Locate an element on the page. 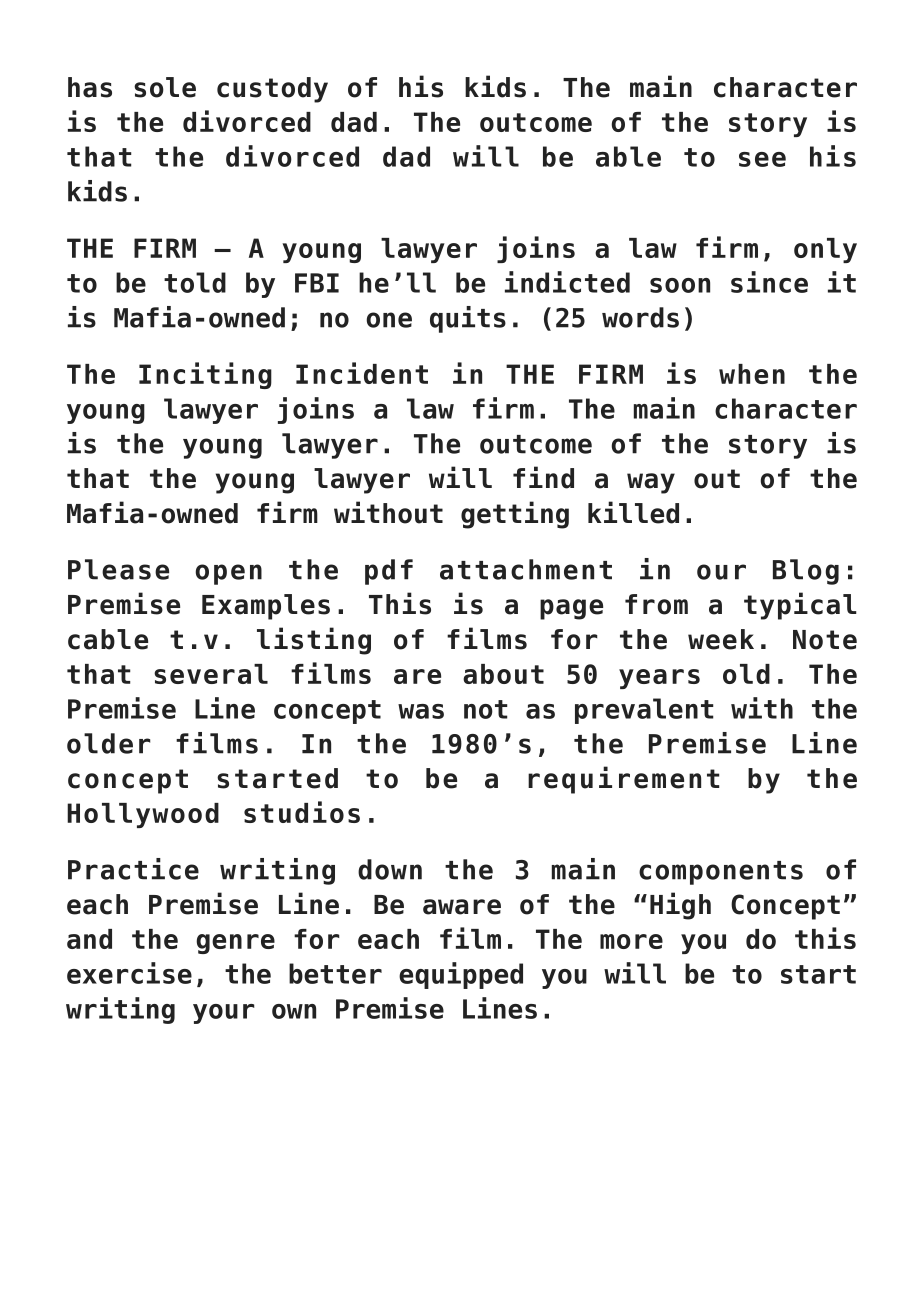 The image size is (924, 1308). exercise is located at coordinates (129, 973).
